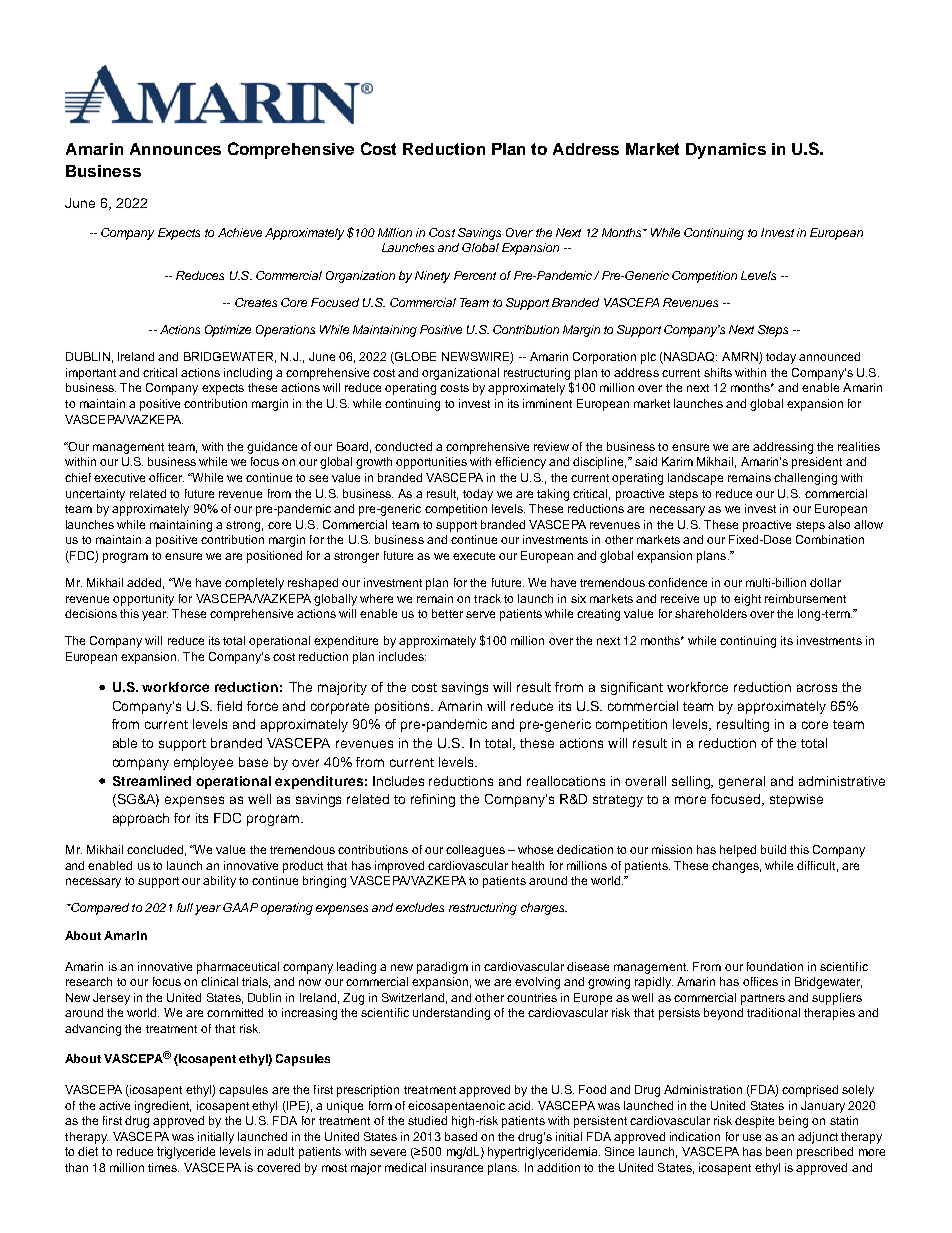  Describe the element at coordinates (475, 275) in the image. I see `Percent` at that location.
